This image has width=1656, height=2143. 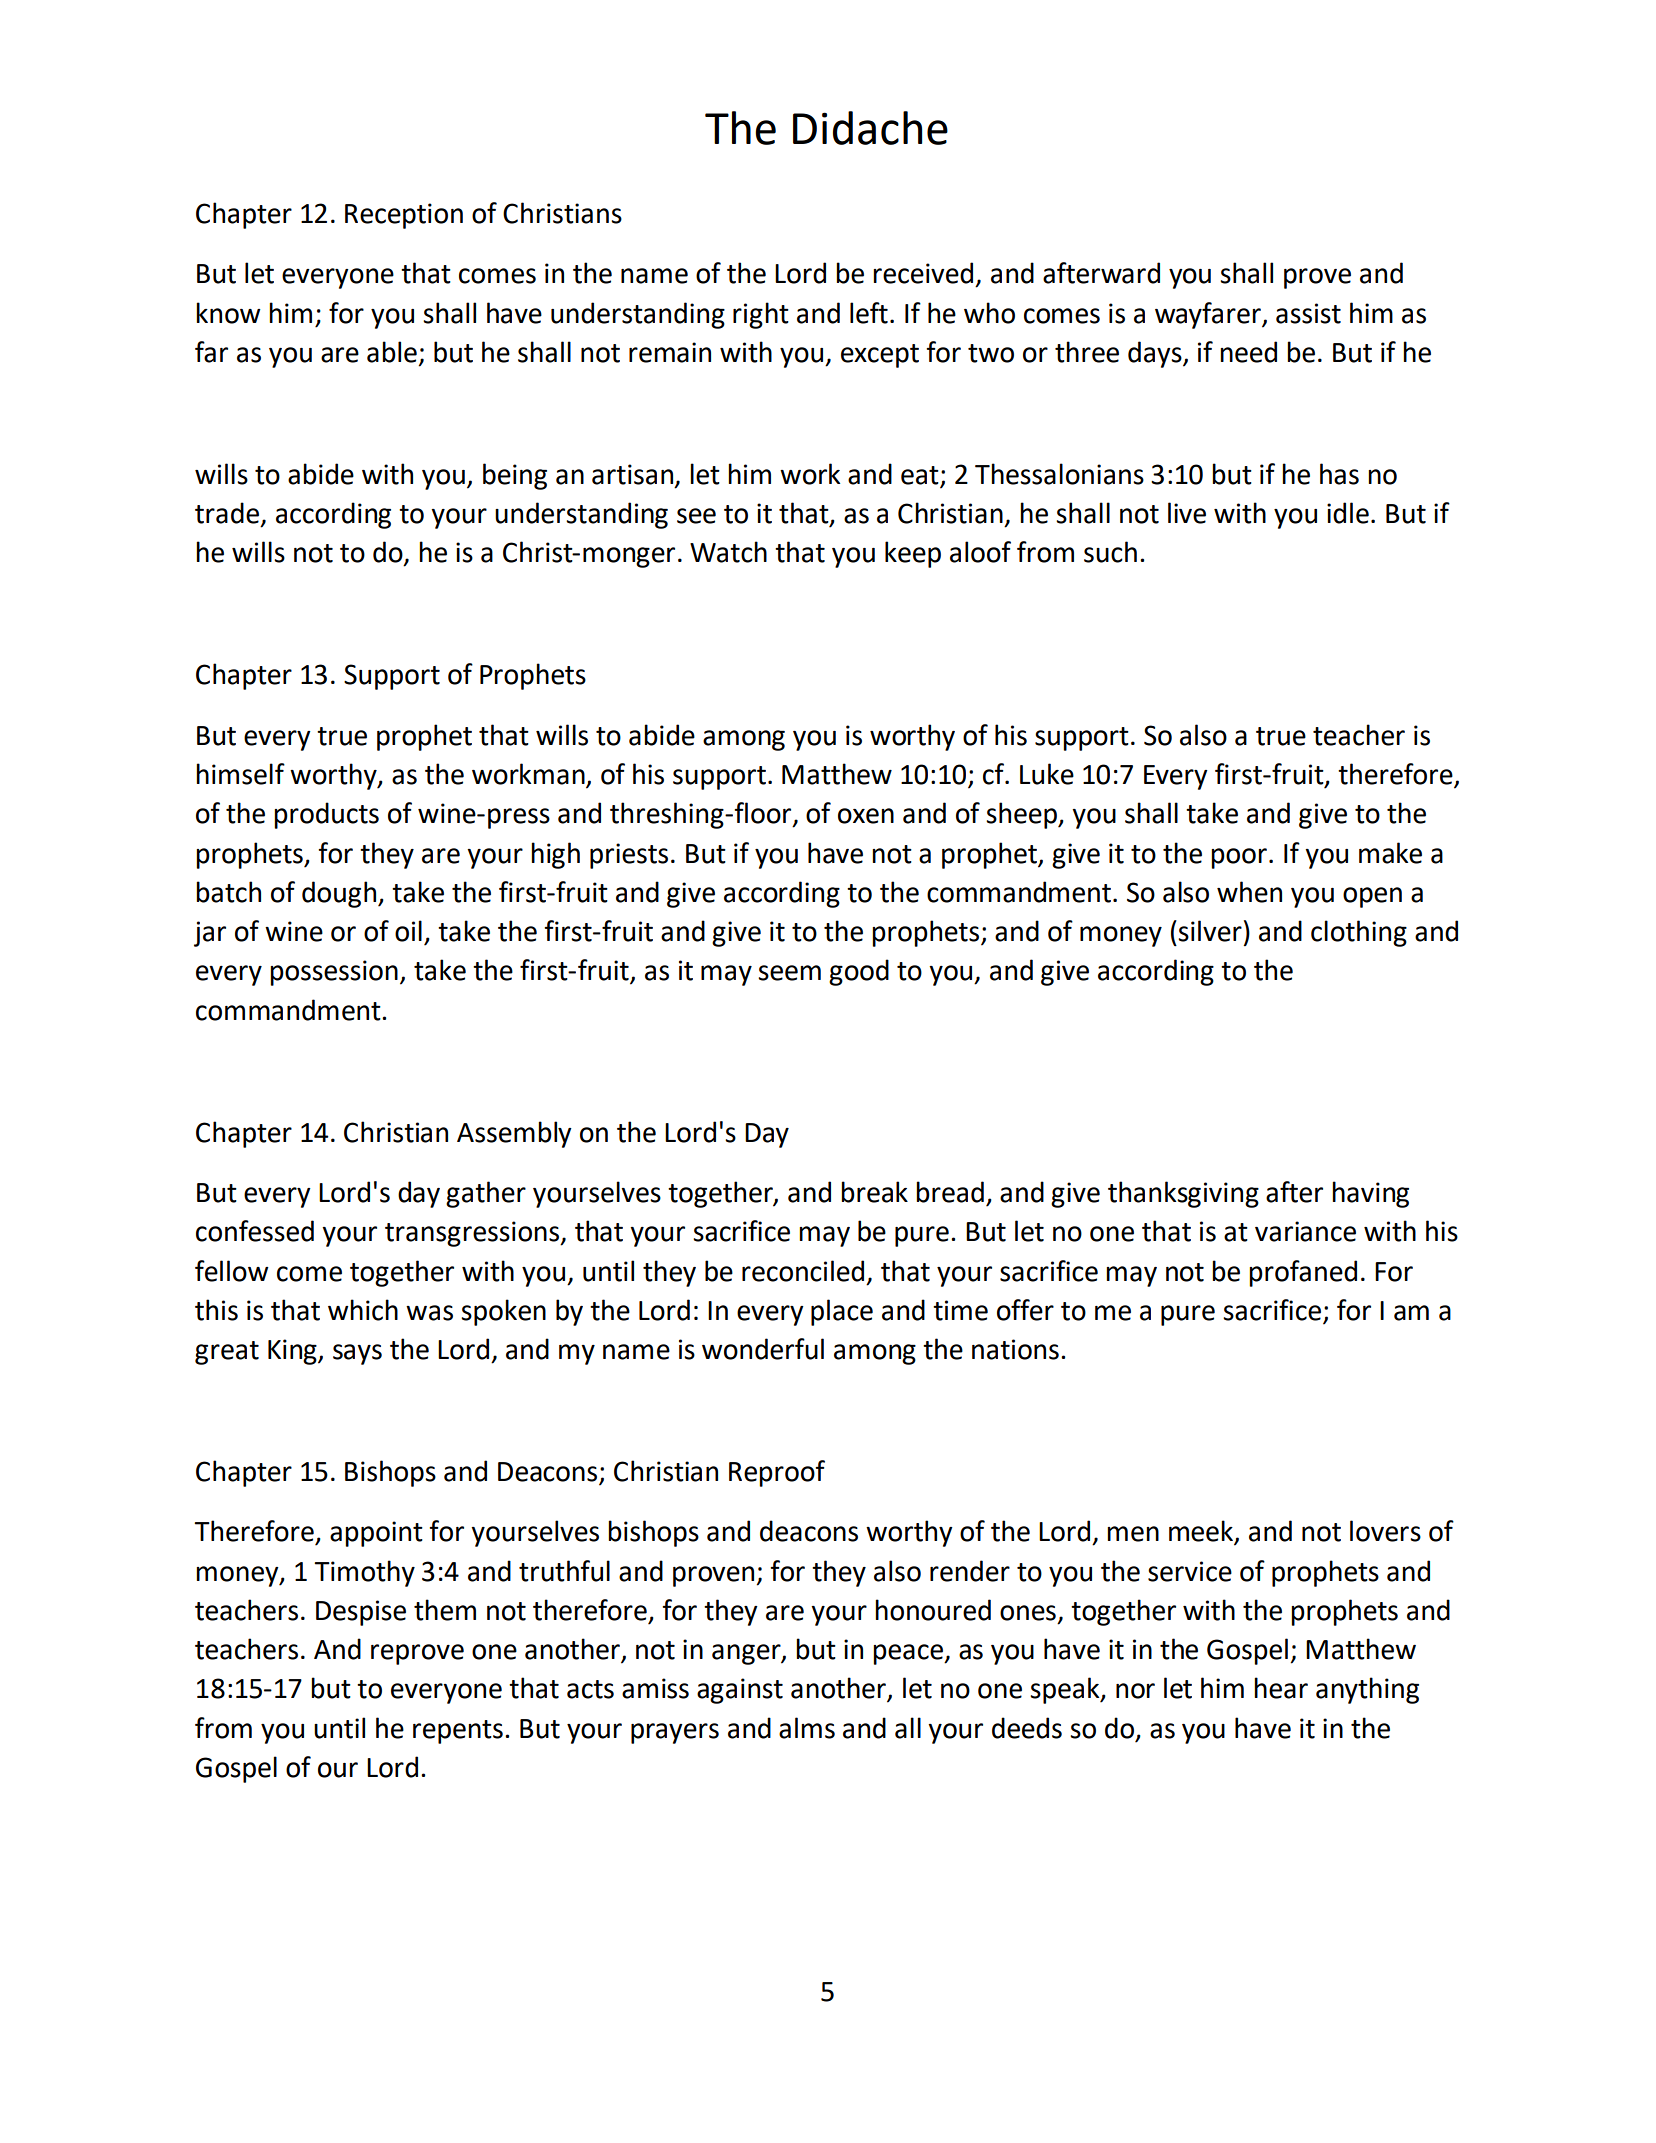 What do you see at coordinates (1305, 1231) in the image?
I see `variance` at bounding box center [1305, 1231].
